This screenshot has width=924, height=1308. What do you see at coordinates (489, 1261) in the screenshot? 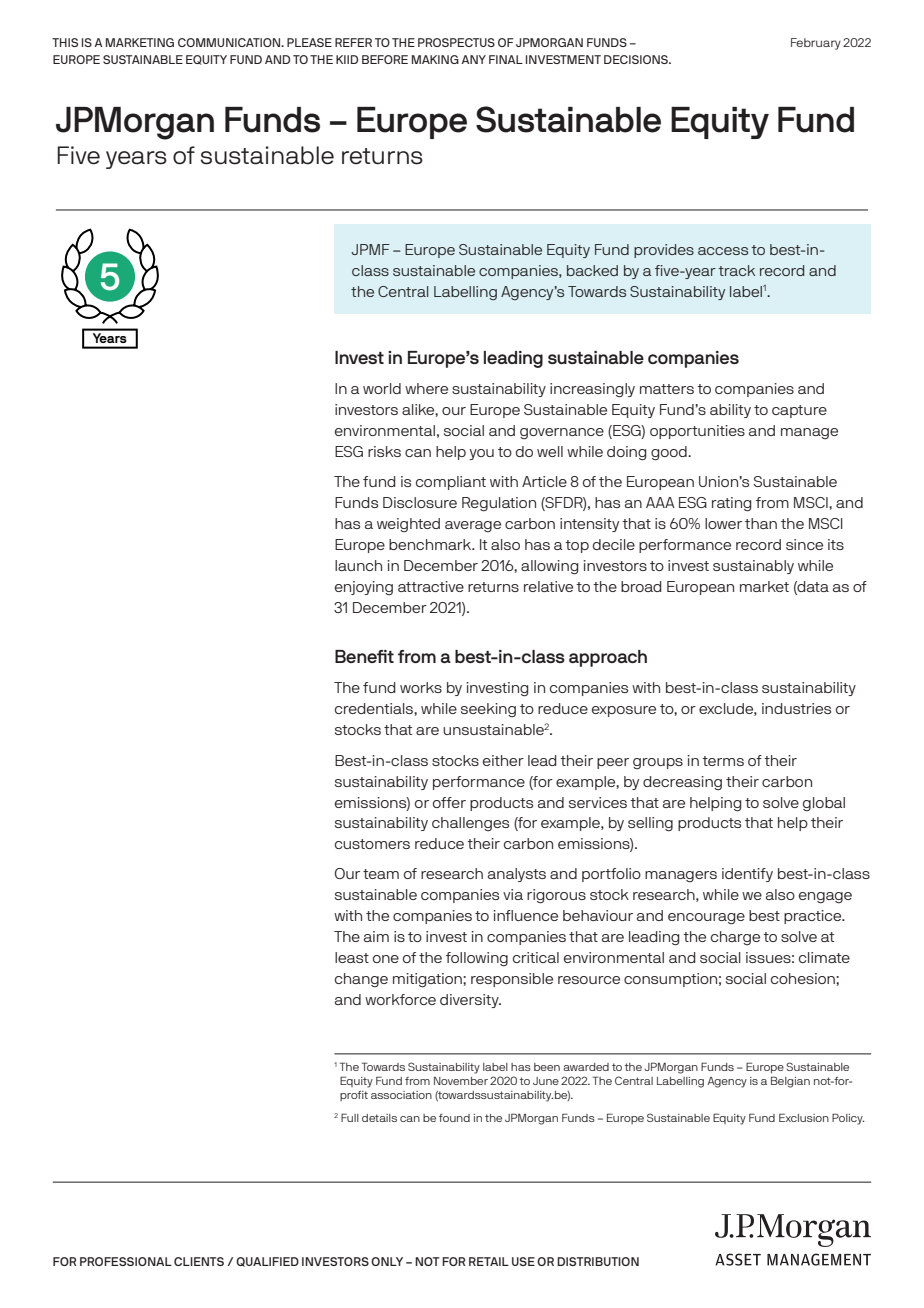
I see `RETAIL` at bounding box center [489, 1261].
